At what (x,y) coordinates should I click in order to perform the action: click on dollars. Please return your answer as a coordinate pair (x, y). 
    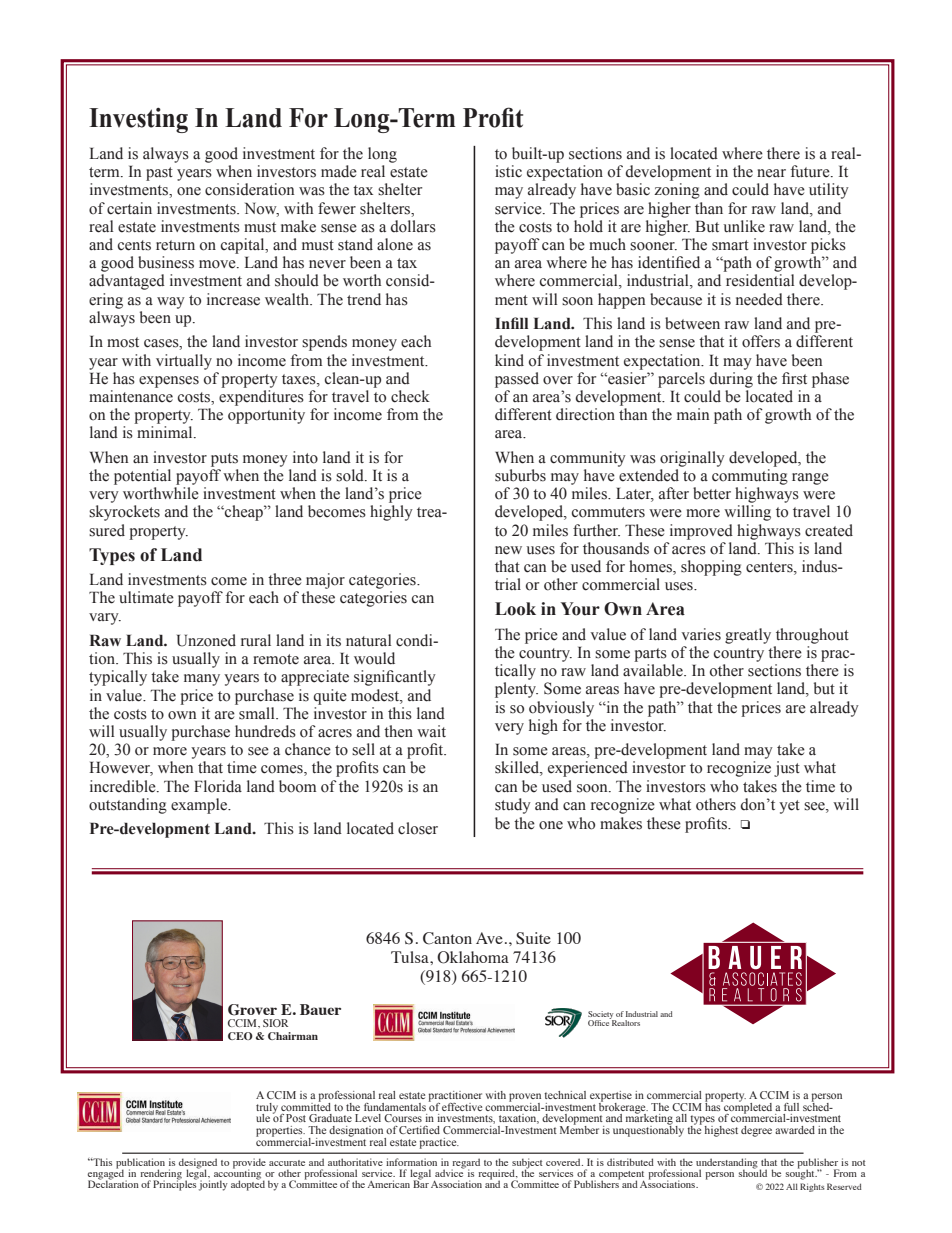
    Looking at the image, I should click on (413, 226).
